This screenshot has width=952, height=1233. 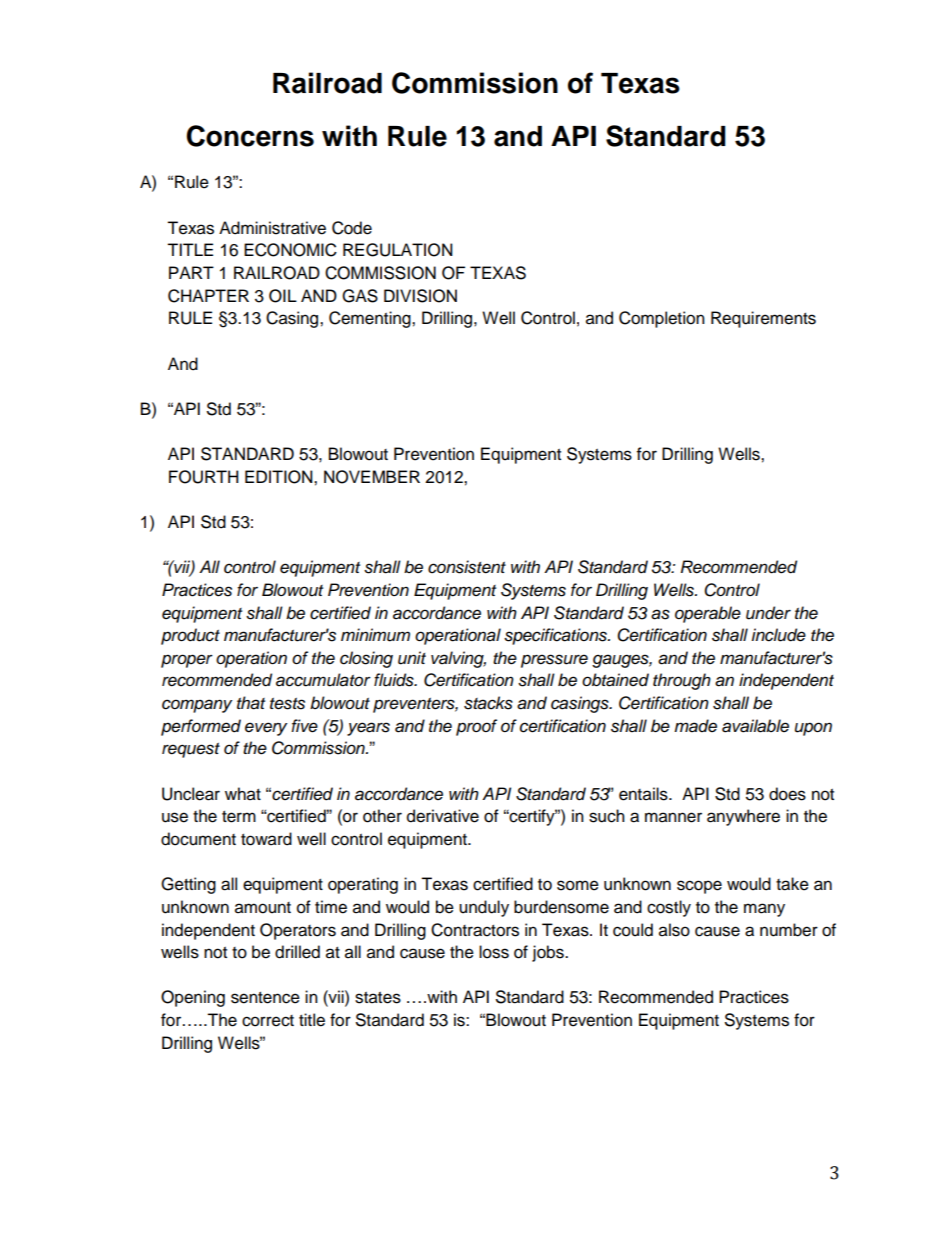 What do you see at coordinates (372, 477) in the screenshot?
I see `NOVEMBER` at bounding box center [372, 477].
